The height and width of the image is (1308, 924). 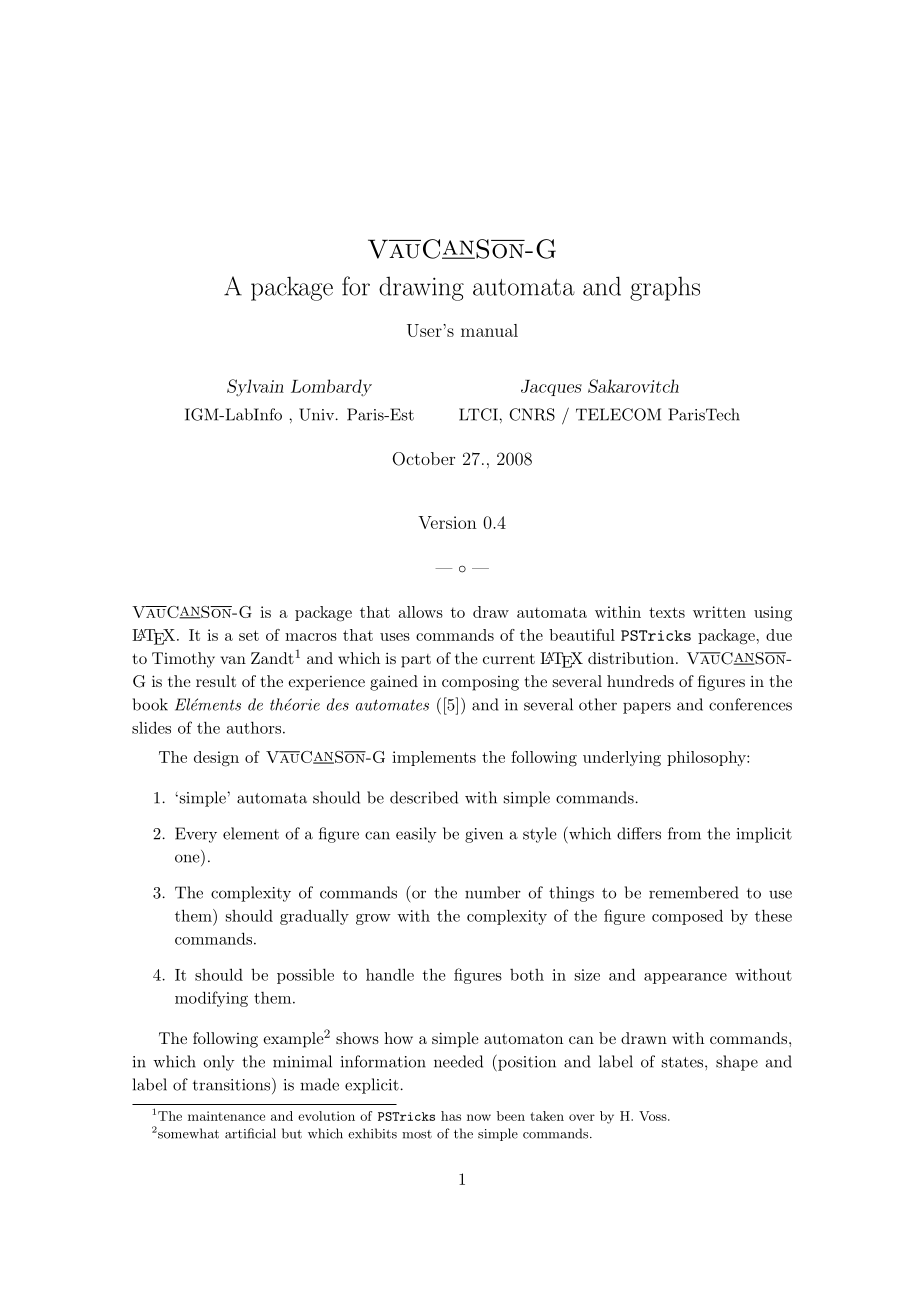 What do you see at coordinates (489, 330) in the image?
I see `manual` at bounding box center [489, 330].
